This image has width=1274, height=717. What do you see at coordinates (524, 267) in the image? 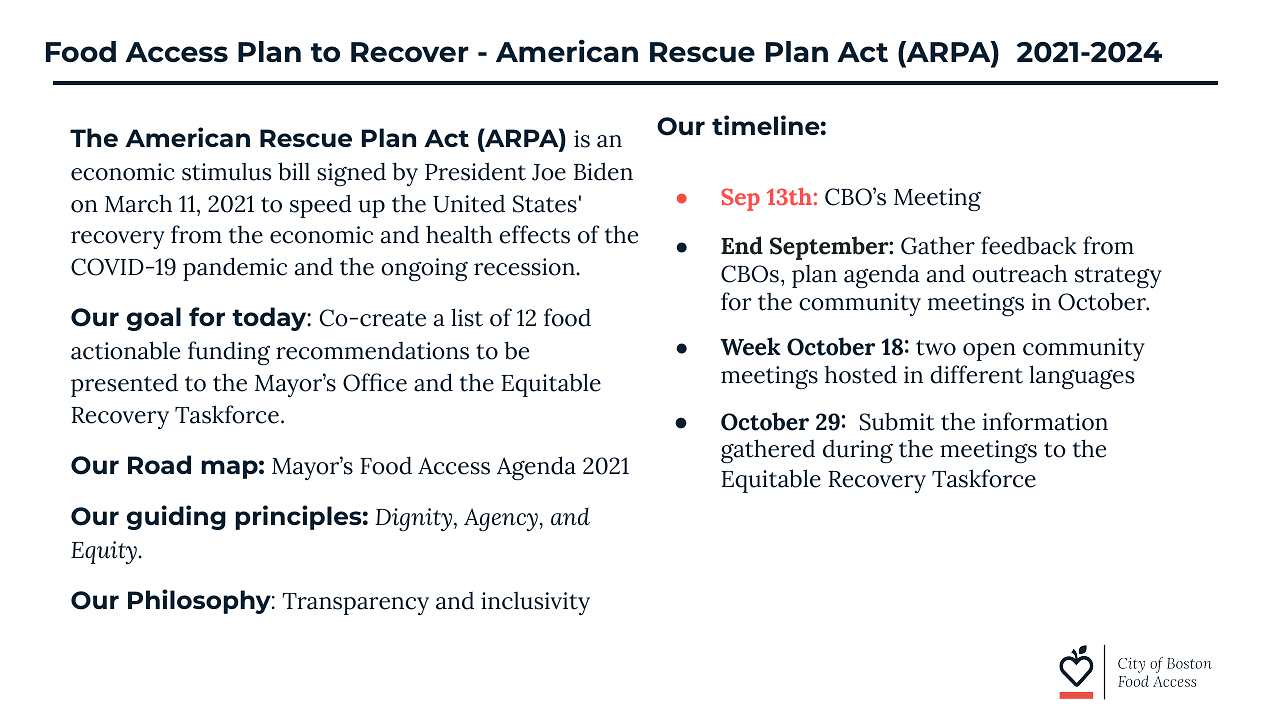
I see `recession` at bounding box center [524, 267].
